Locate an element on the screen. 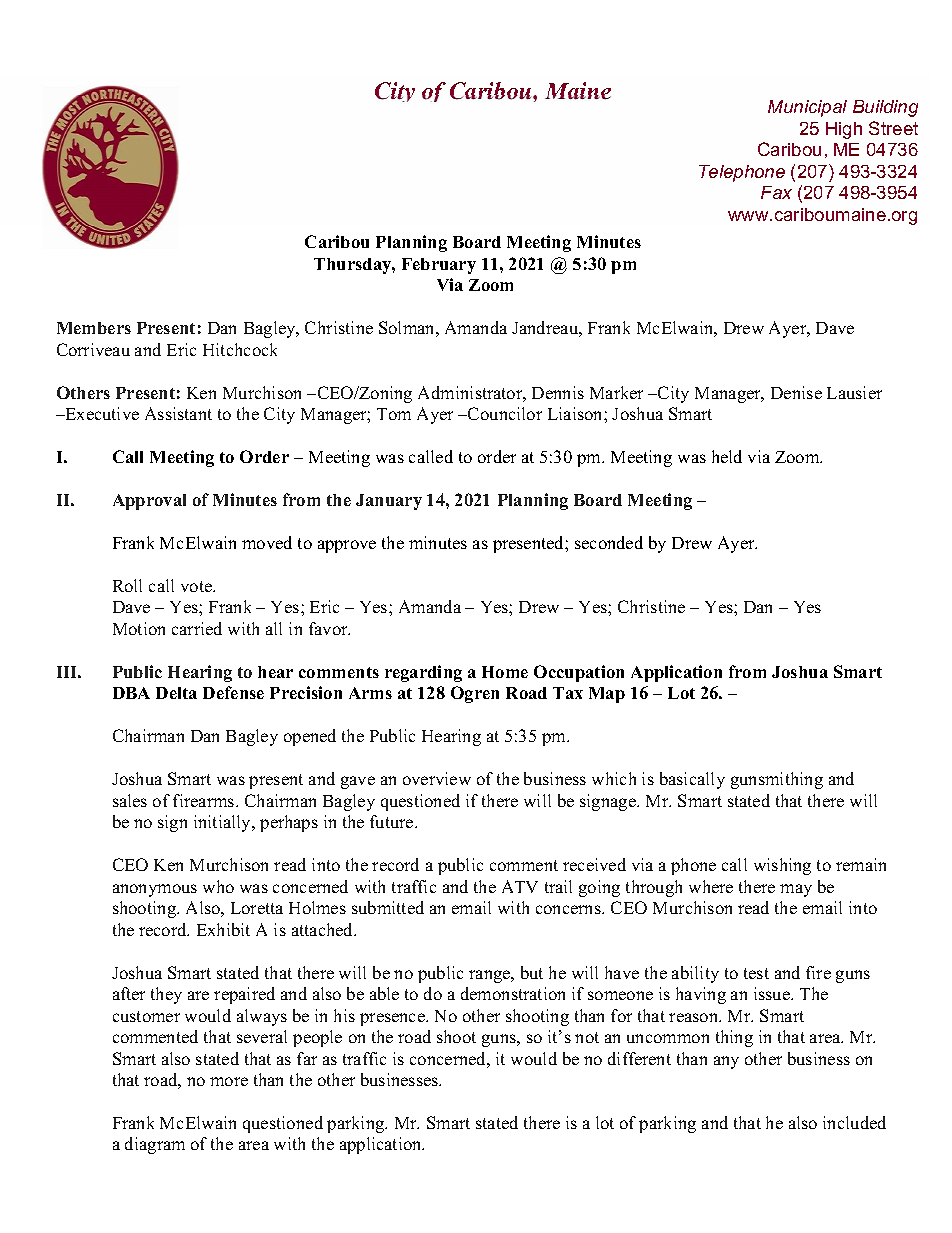 The height and width of the screenshot is (1233, 952). High is located at coordinates (844, 130).
